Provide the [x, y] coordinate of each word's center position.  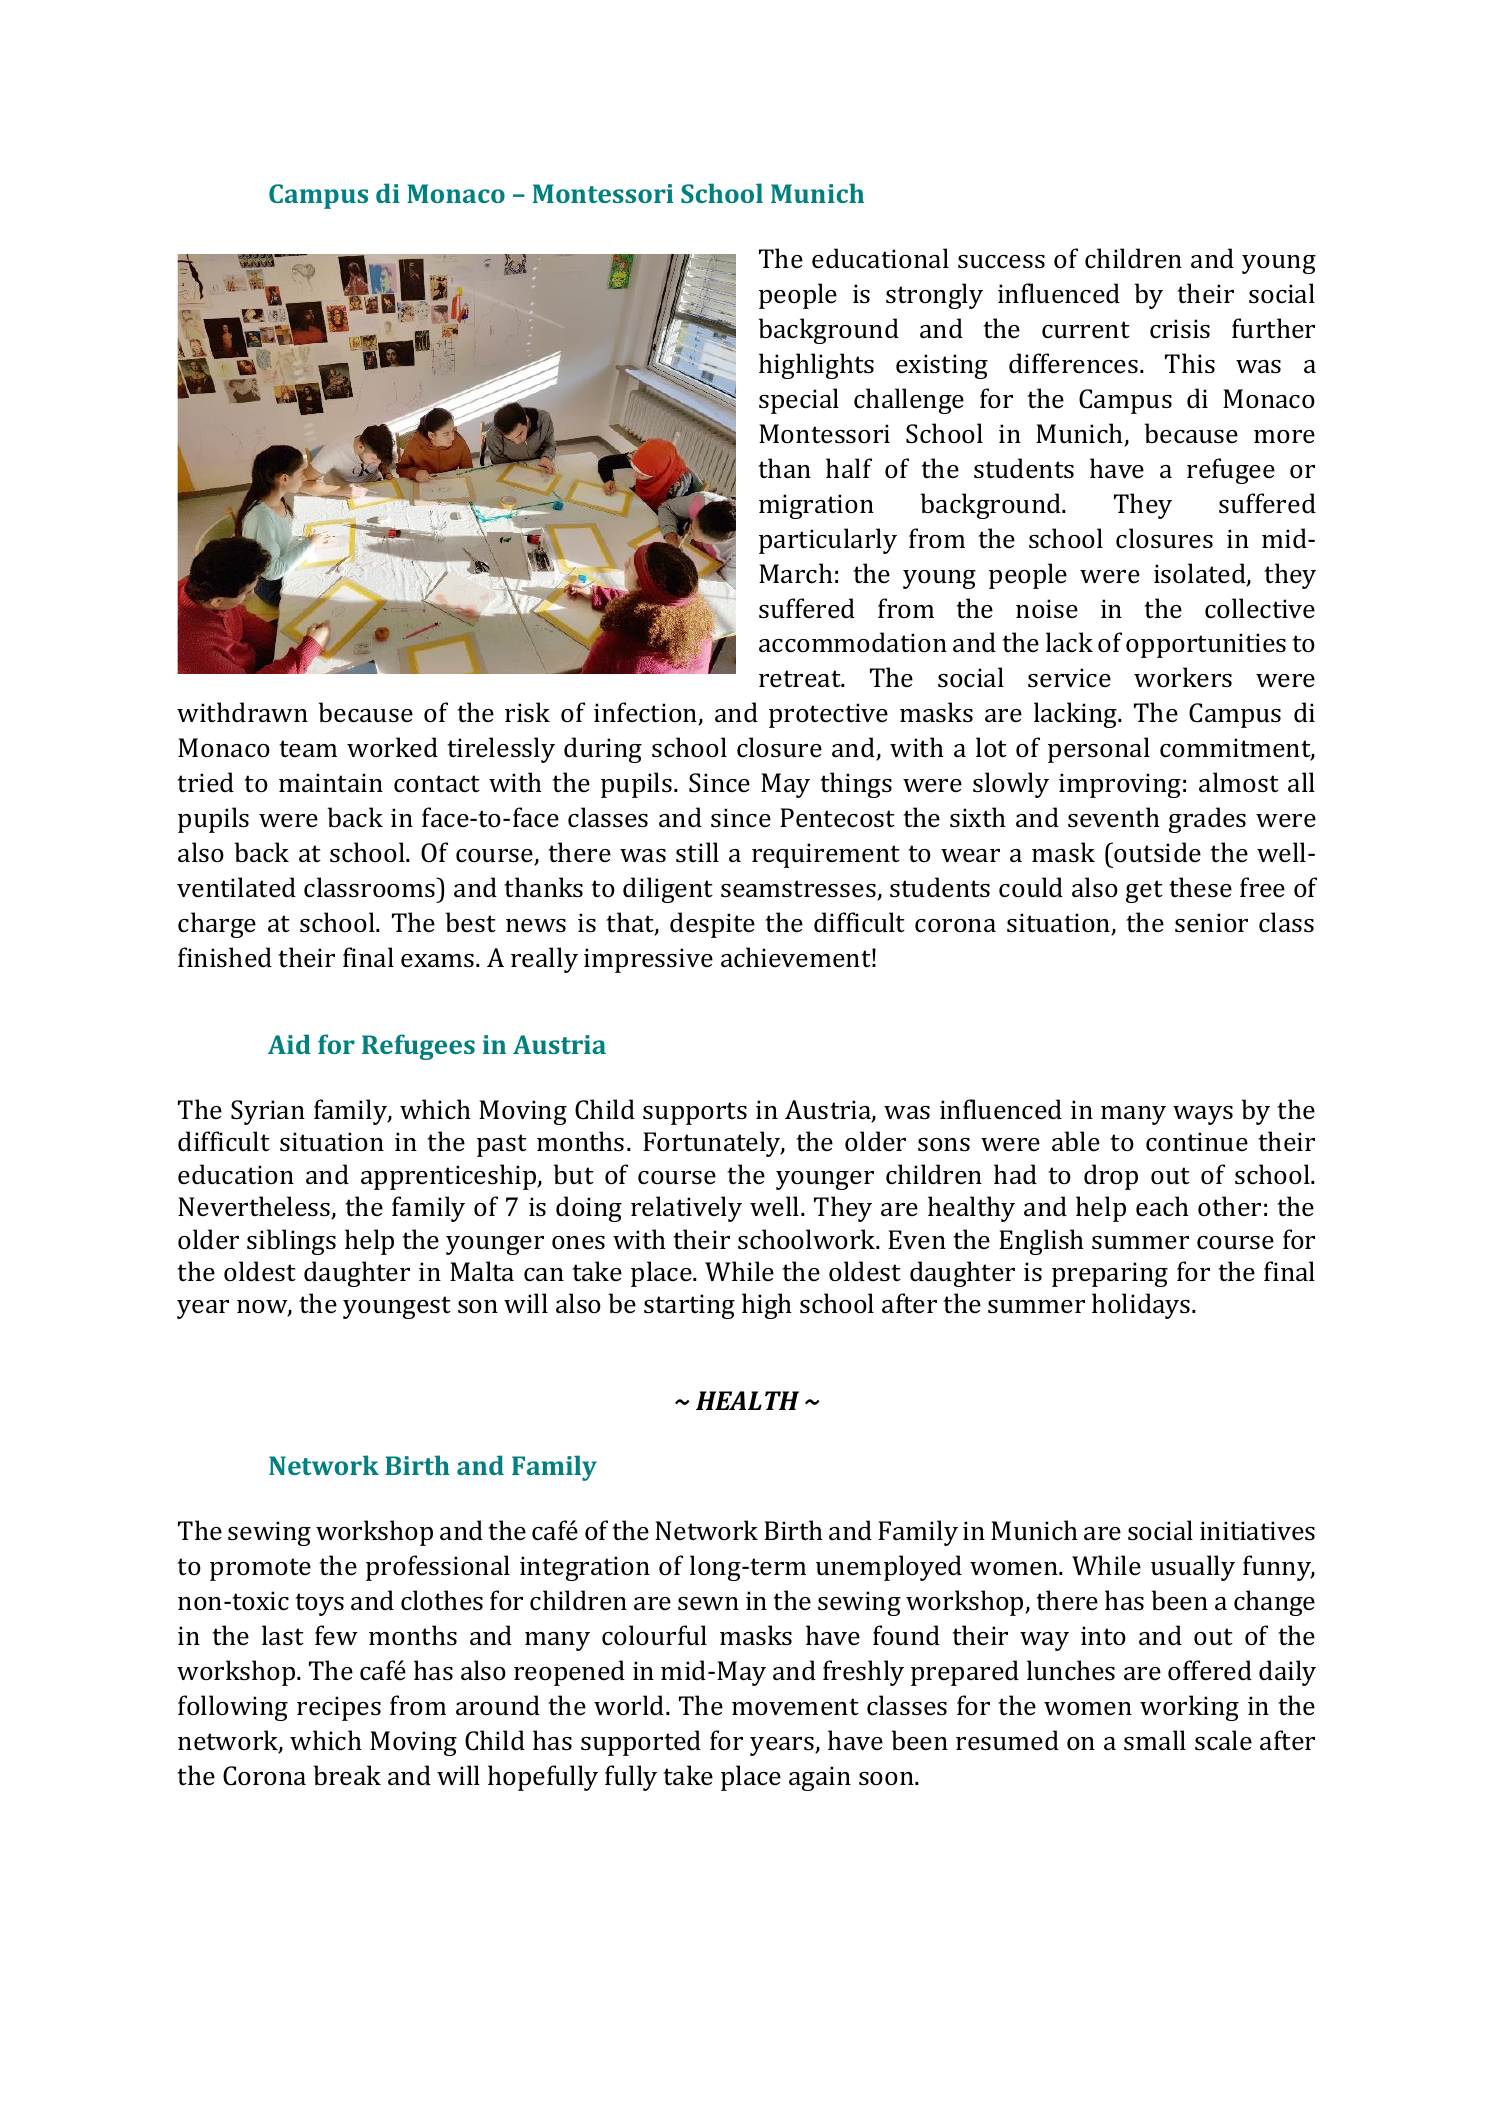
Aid [289, 1044]
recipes [339, 1708]
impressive [648, 960]
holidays [1142, 1306]
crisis [1180, 329]
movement [795, 1706]
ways [1203, 1115]
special [799, 401]
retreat [801, 679]
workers [1183, 677]
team [308, 749]
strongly [934, 296]
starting [689, 1306]
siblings [291, 1242]
